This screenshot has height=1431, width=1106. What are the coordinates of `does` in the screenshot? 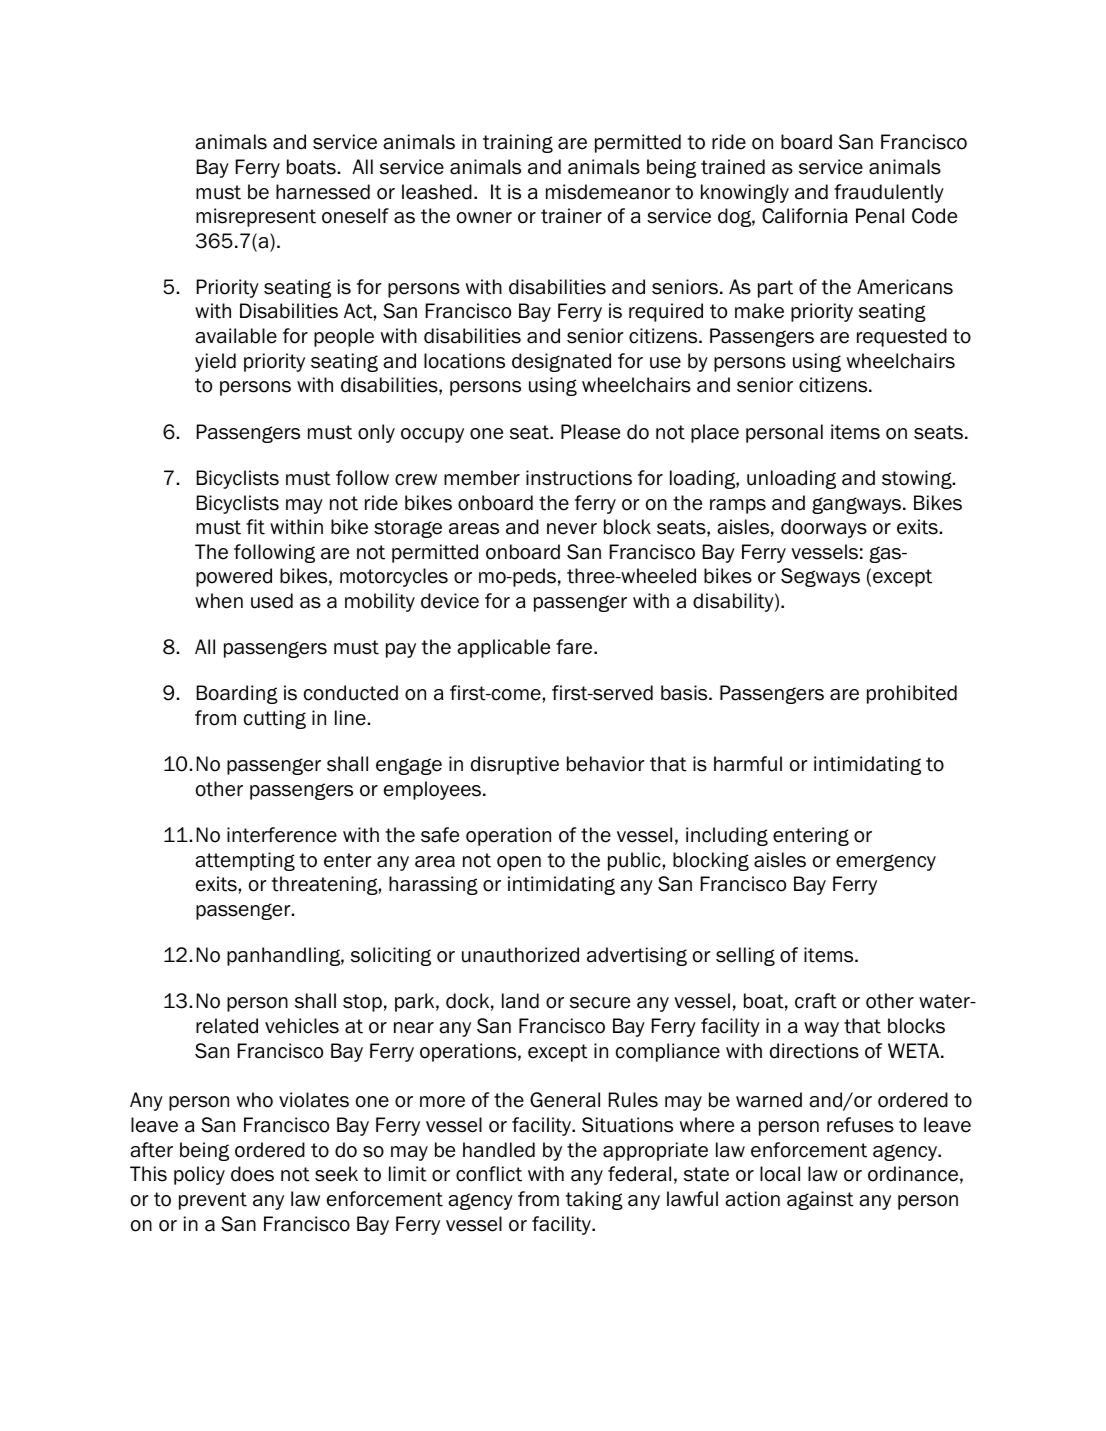 It's located at (252, 1174).
